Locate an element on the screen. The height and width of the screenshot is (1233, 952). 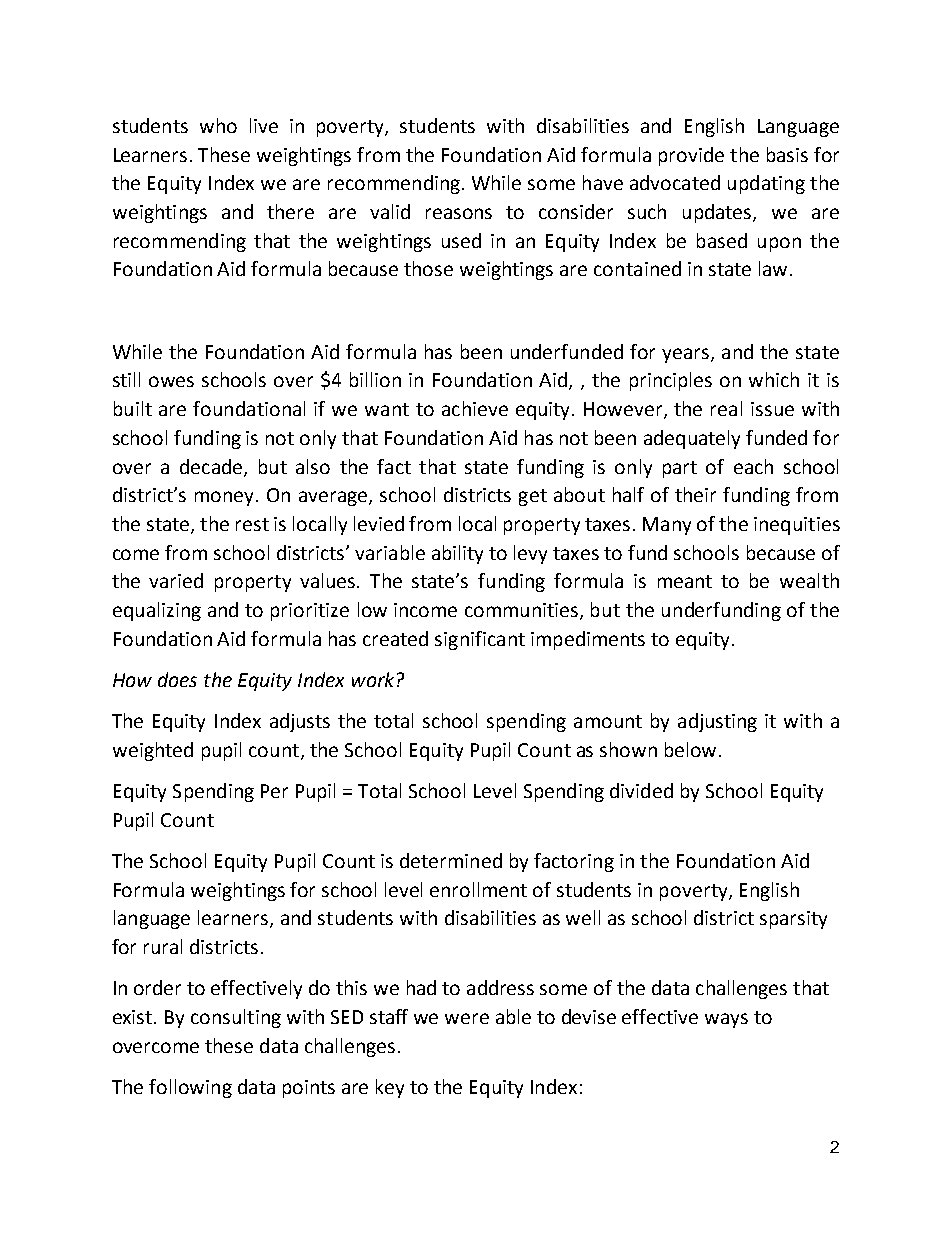
owes is located at coordinates (171, 381).
